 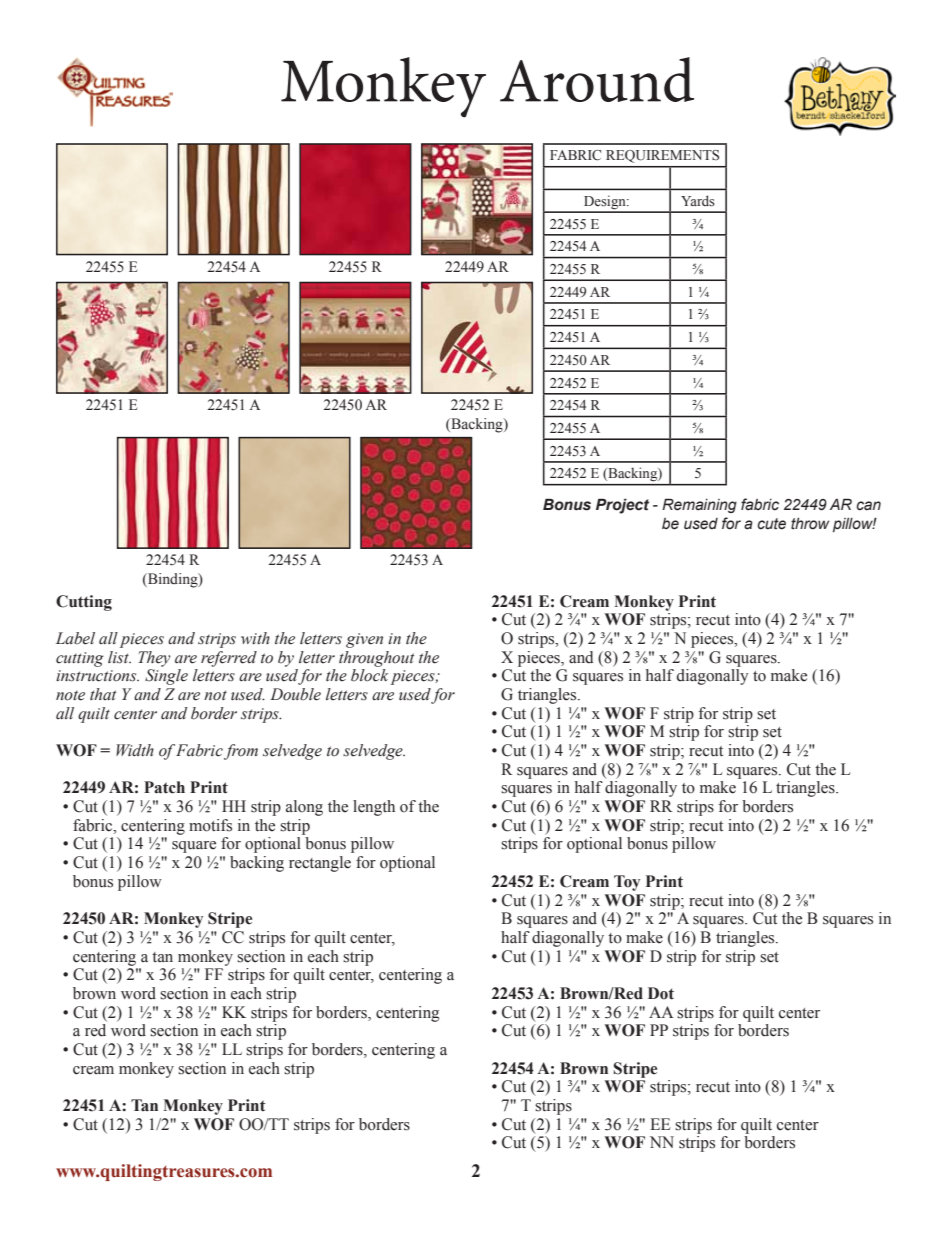 What do you see at coordinates (698, 200) in the screenshot?
I see `Yards` at bounding box center [698, 200].
